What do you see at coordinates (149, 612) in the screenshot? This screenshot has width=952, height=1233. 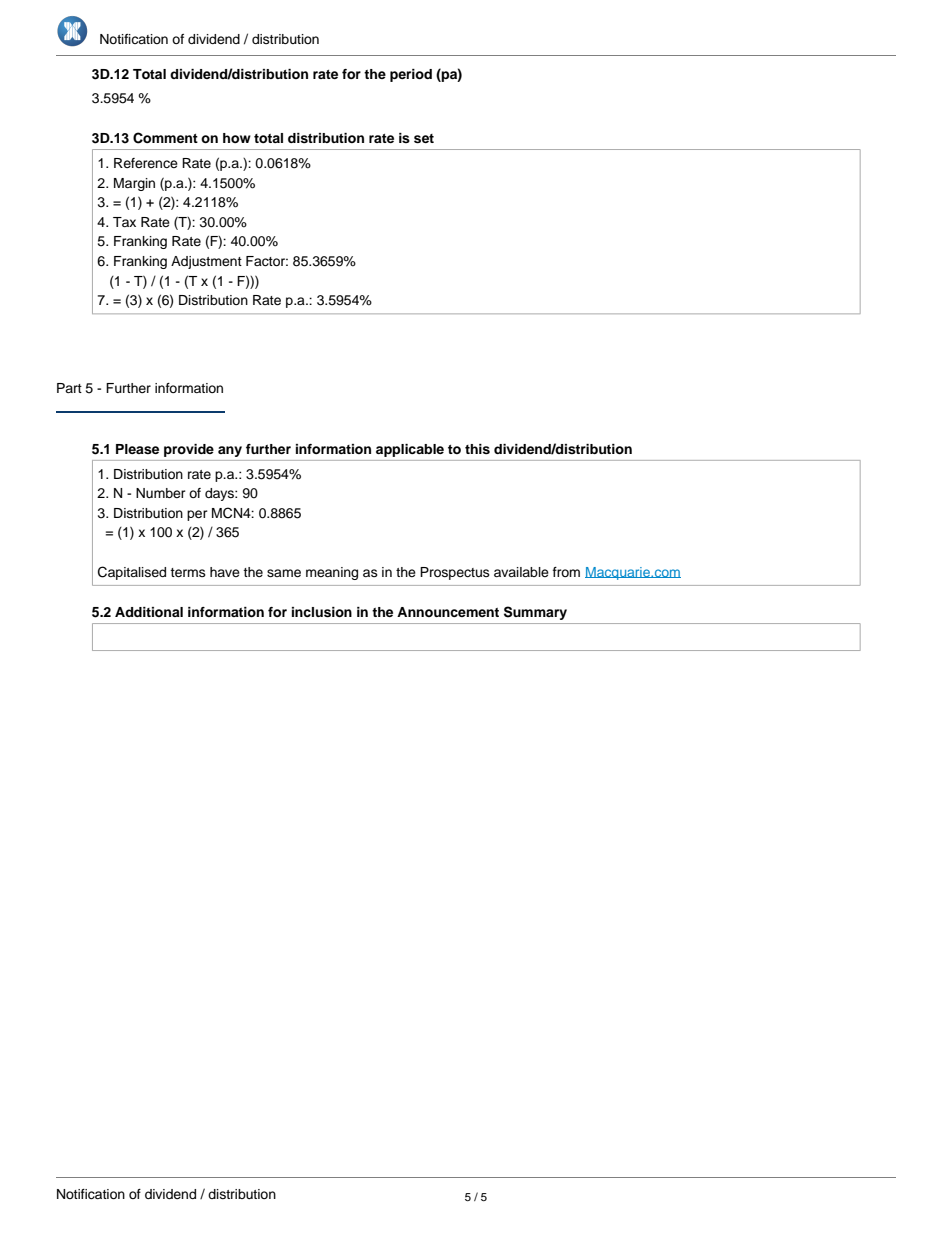 I see `Additional` at bounding box center [149, 612].
